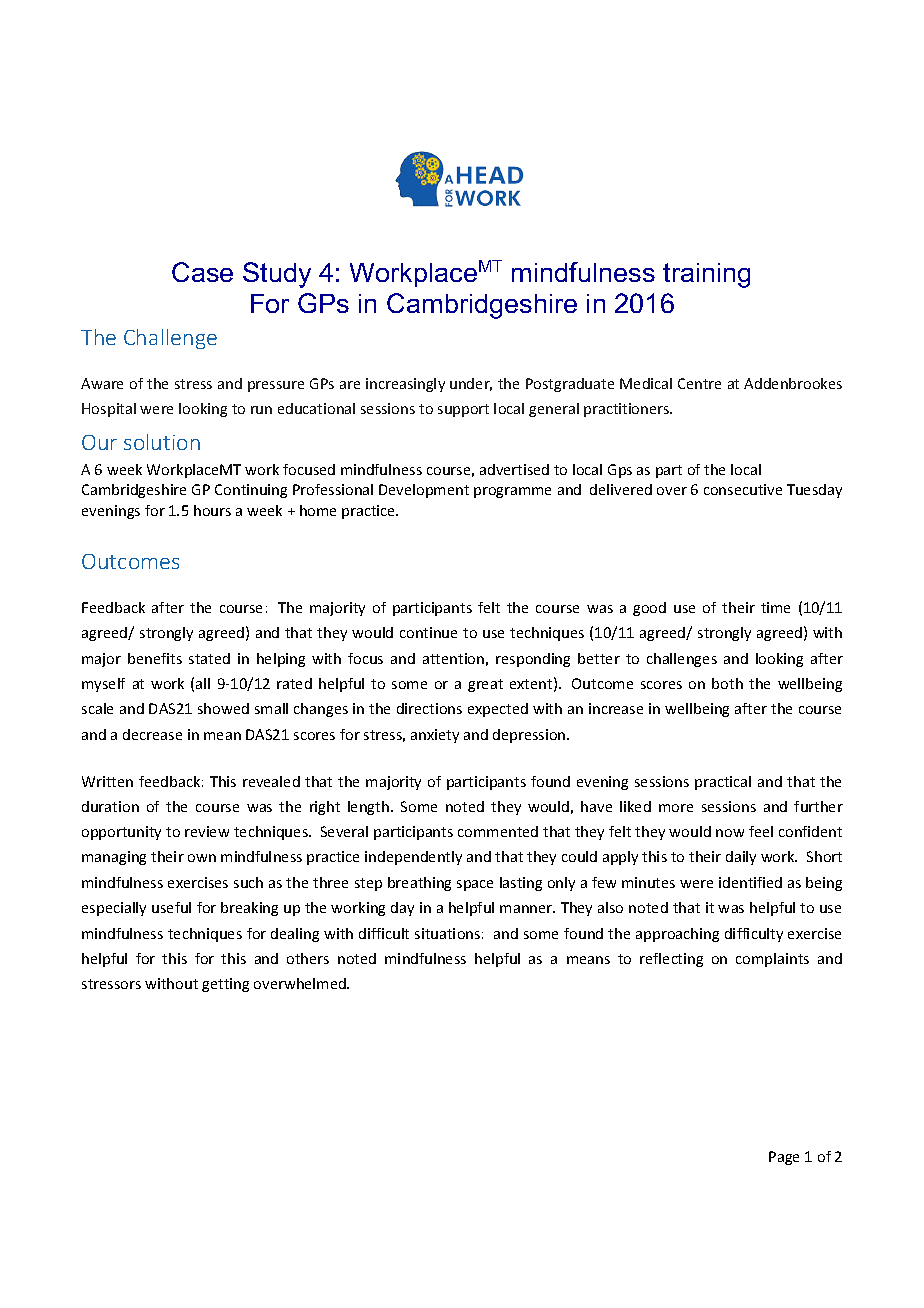 Image resolution: width=924 pixels, height=1308 pixels. What do you see at coordinates (741, 858) in the page?
I see `daily` at bounding box center [741, 858].
